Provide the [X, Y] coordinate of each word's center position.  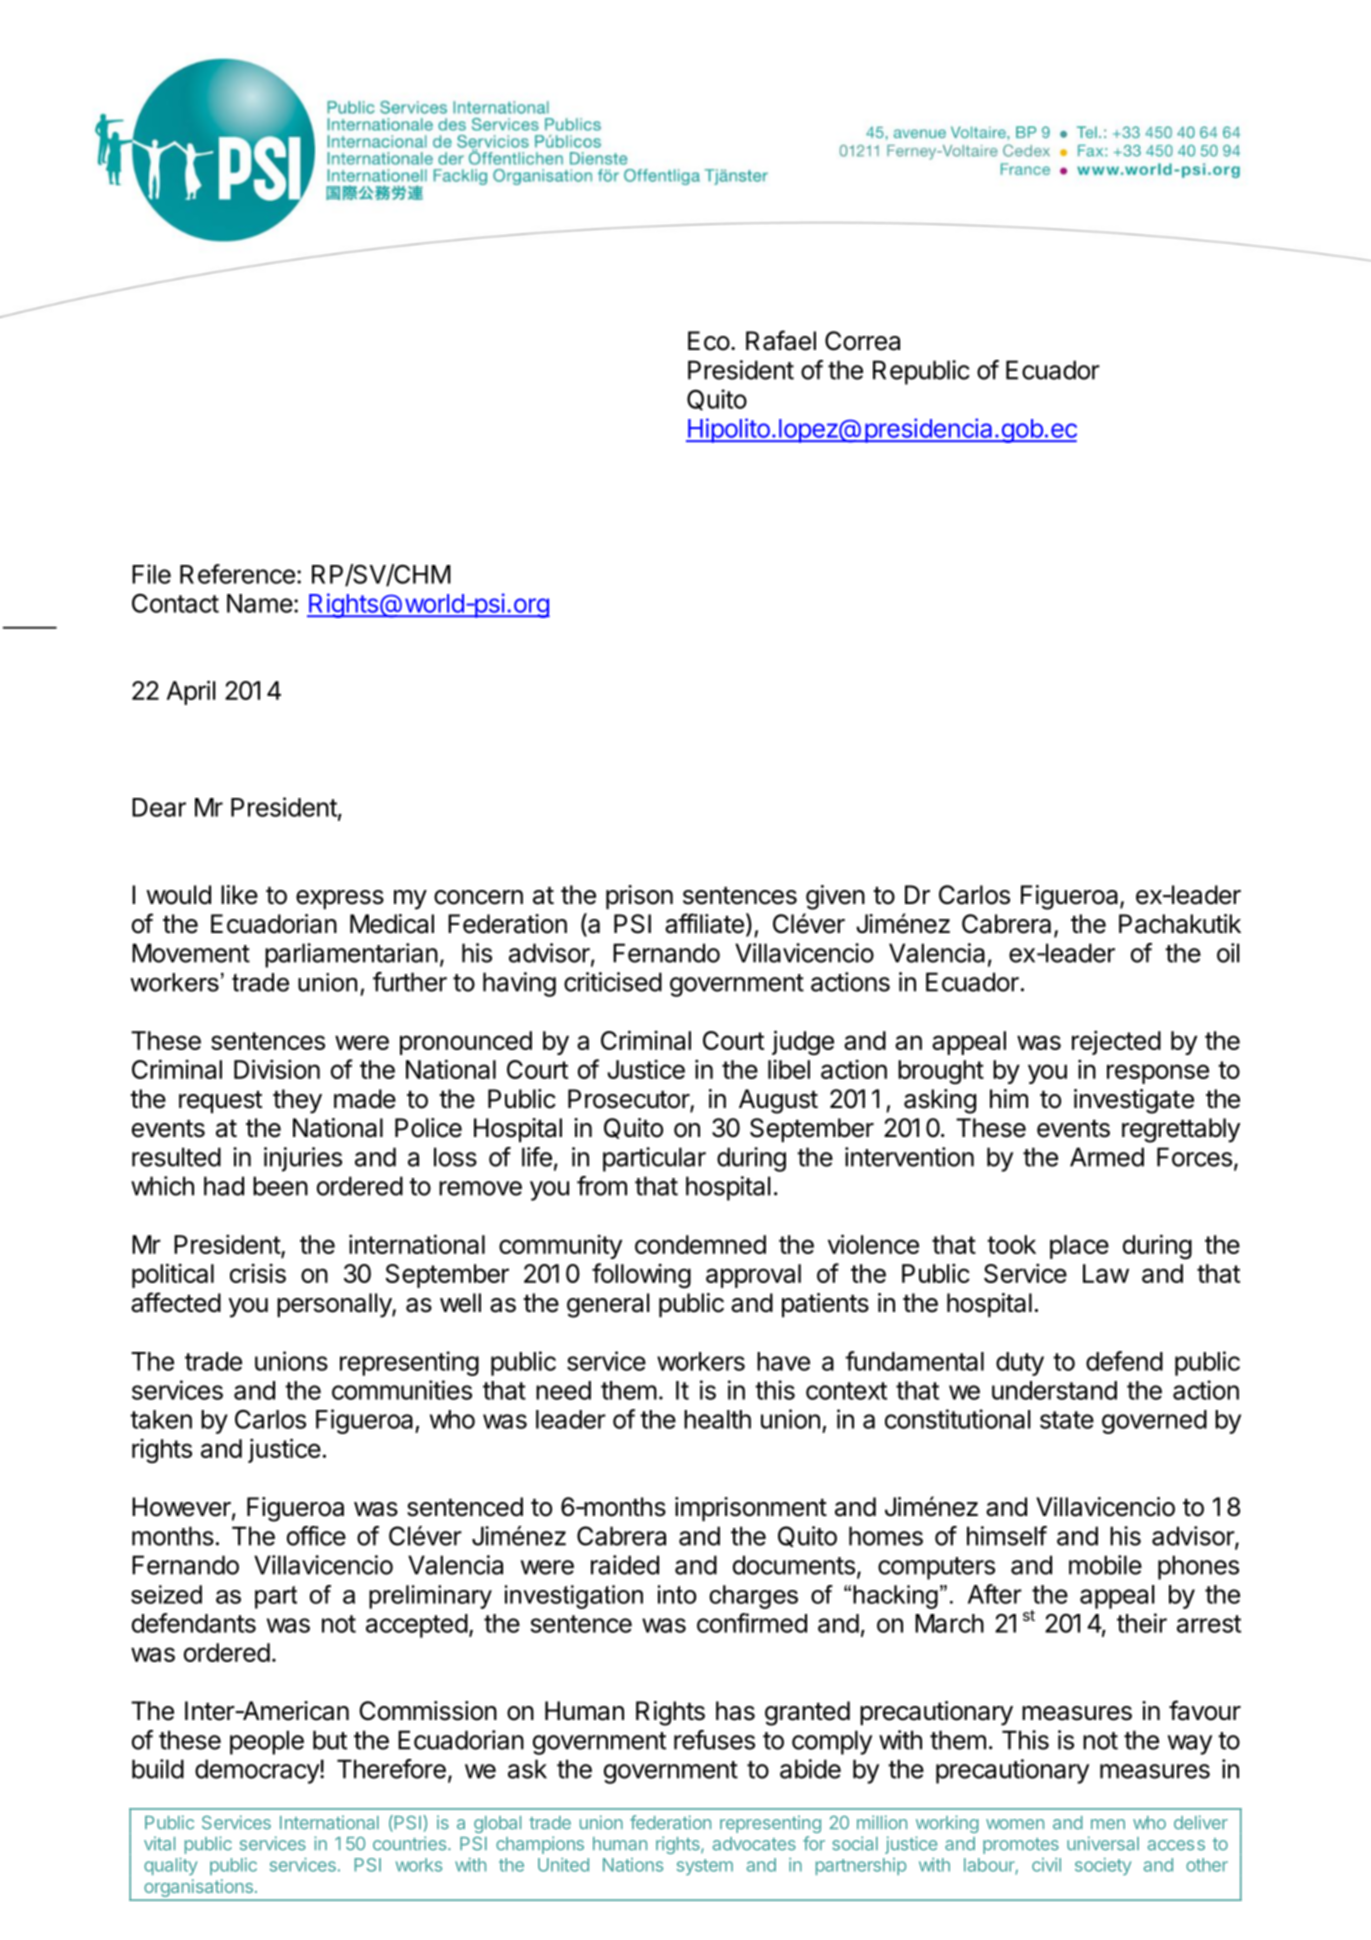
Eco [709, 341]
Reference [237, 574]
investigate [1134, 1101]
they [297, 1101]
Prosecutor [629, 1100]
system [705, 1867]
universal [1103, 1843]
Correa [862, 341]
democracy [258, 1771]
